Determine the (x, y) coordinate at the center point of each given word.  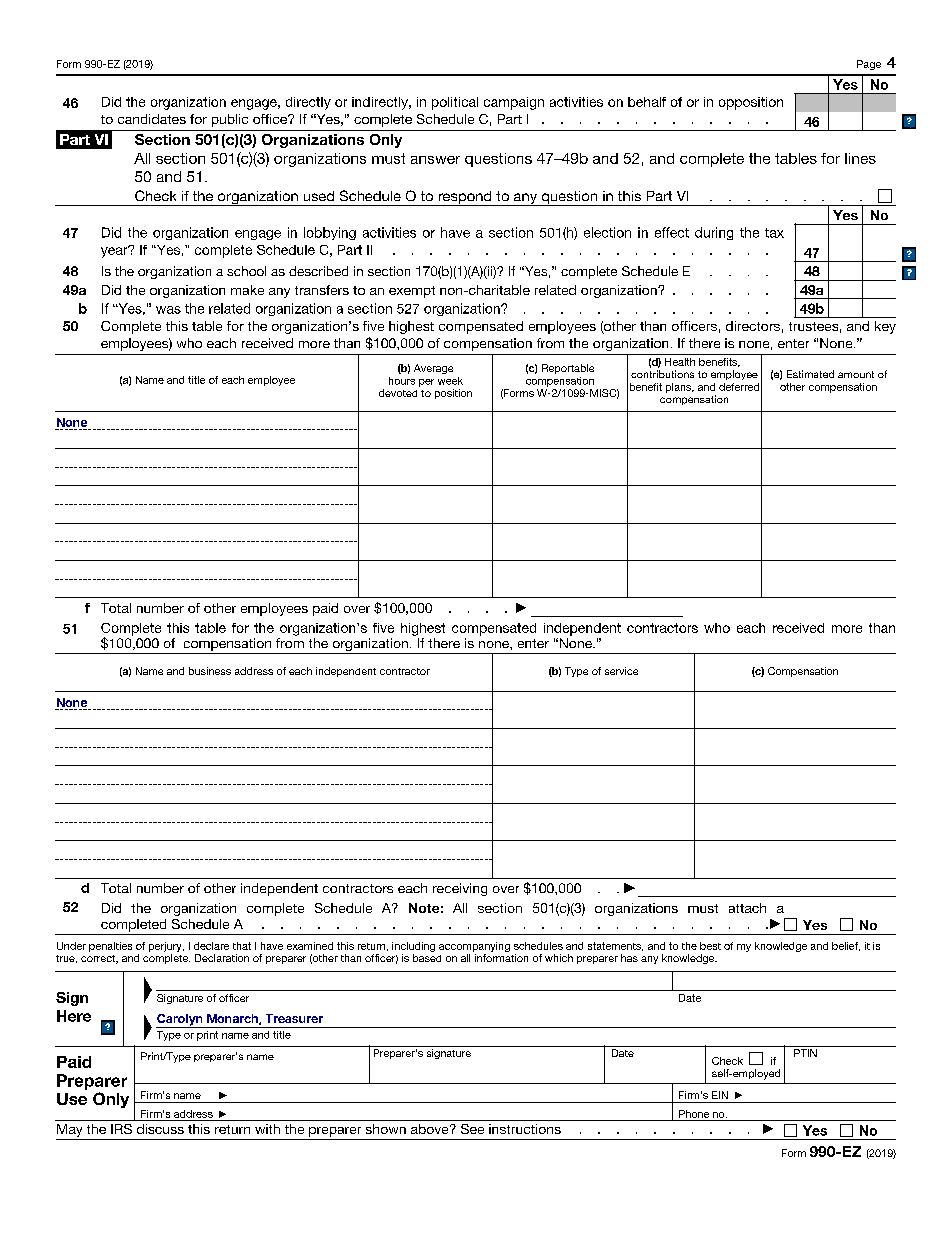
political (455, 103)
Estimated (810, 374)
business (210, 671)
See (472, 1129)
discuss (160, 1129)
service (621, 671)
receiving (460, 889)
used (319, 196)
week (450, 381)
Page (869, 65)
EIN (720, 1095)
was (168, 310)
